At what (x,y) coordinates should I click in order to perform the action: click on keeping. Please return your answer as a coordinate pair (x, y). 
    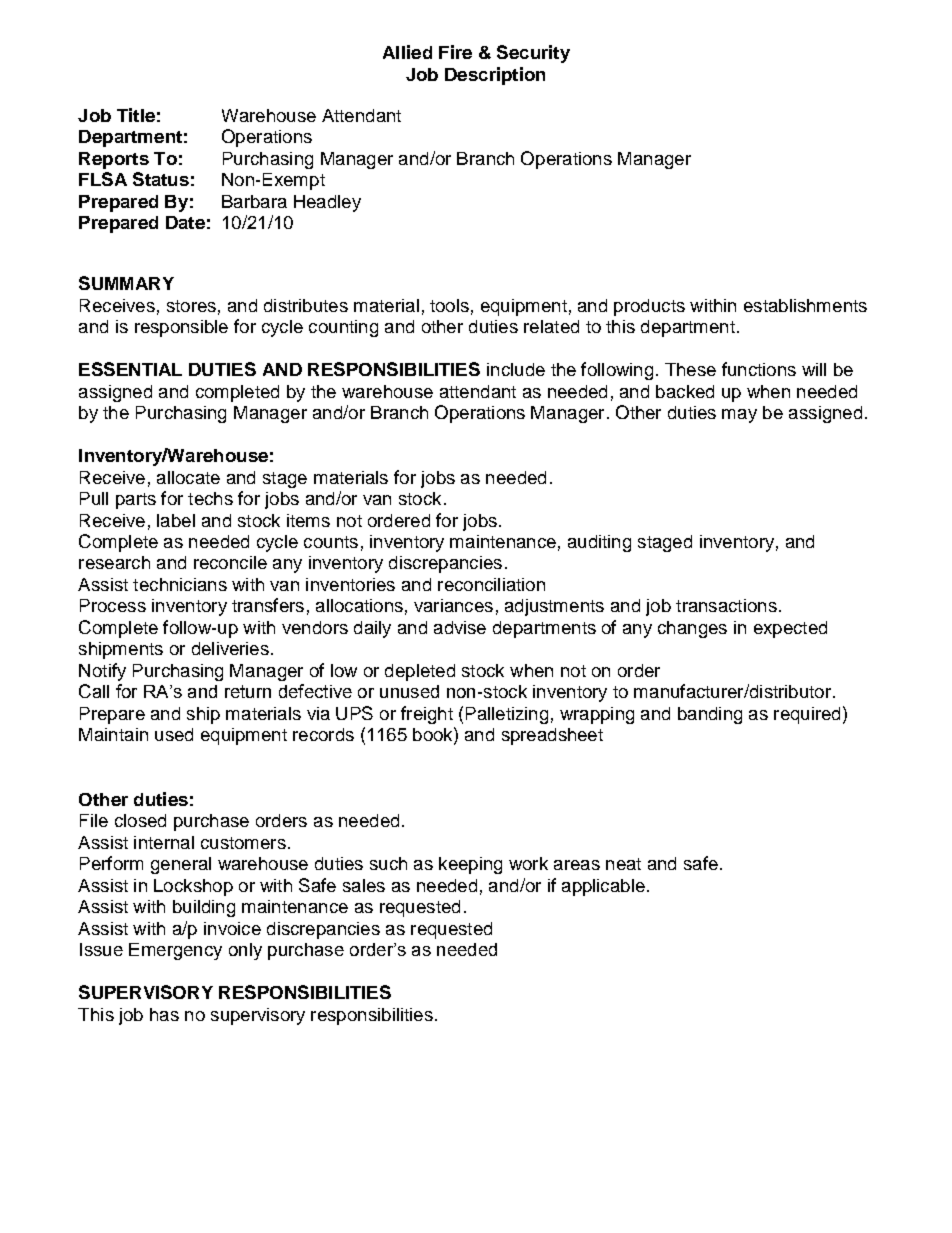
    Looking at the image, I should click on (470, 865).
